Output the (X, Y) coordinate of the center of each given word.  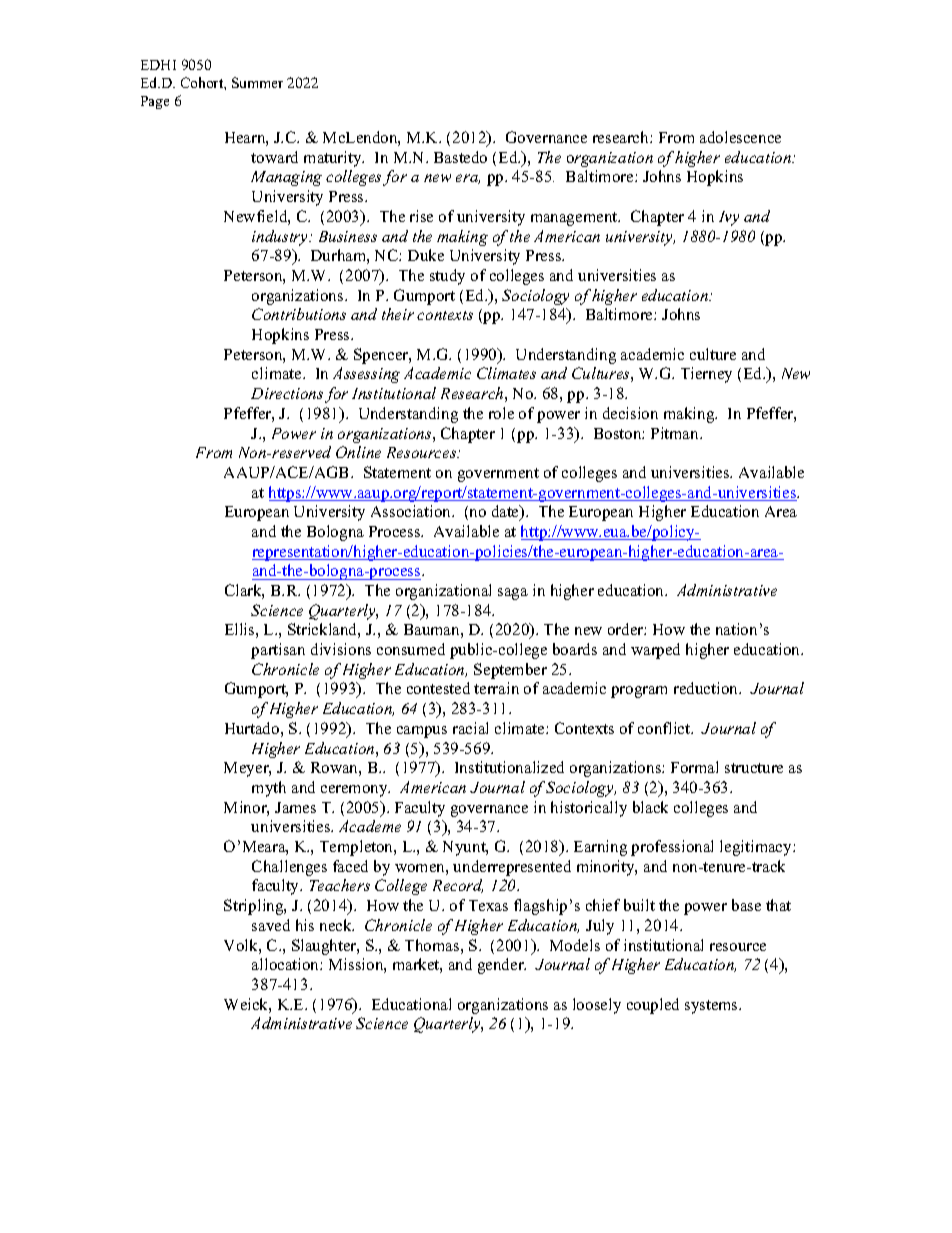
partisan (278, 651)
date (507, 512)
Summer (257, 82)
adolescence (740, 137)
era (468, 179)
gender (502, 966)
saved (271, 925)
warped (655, 651)
